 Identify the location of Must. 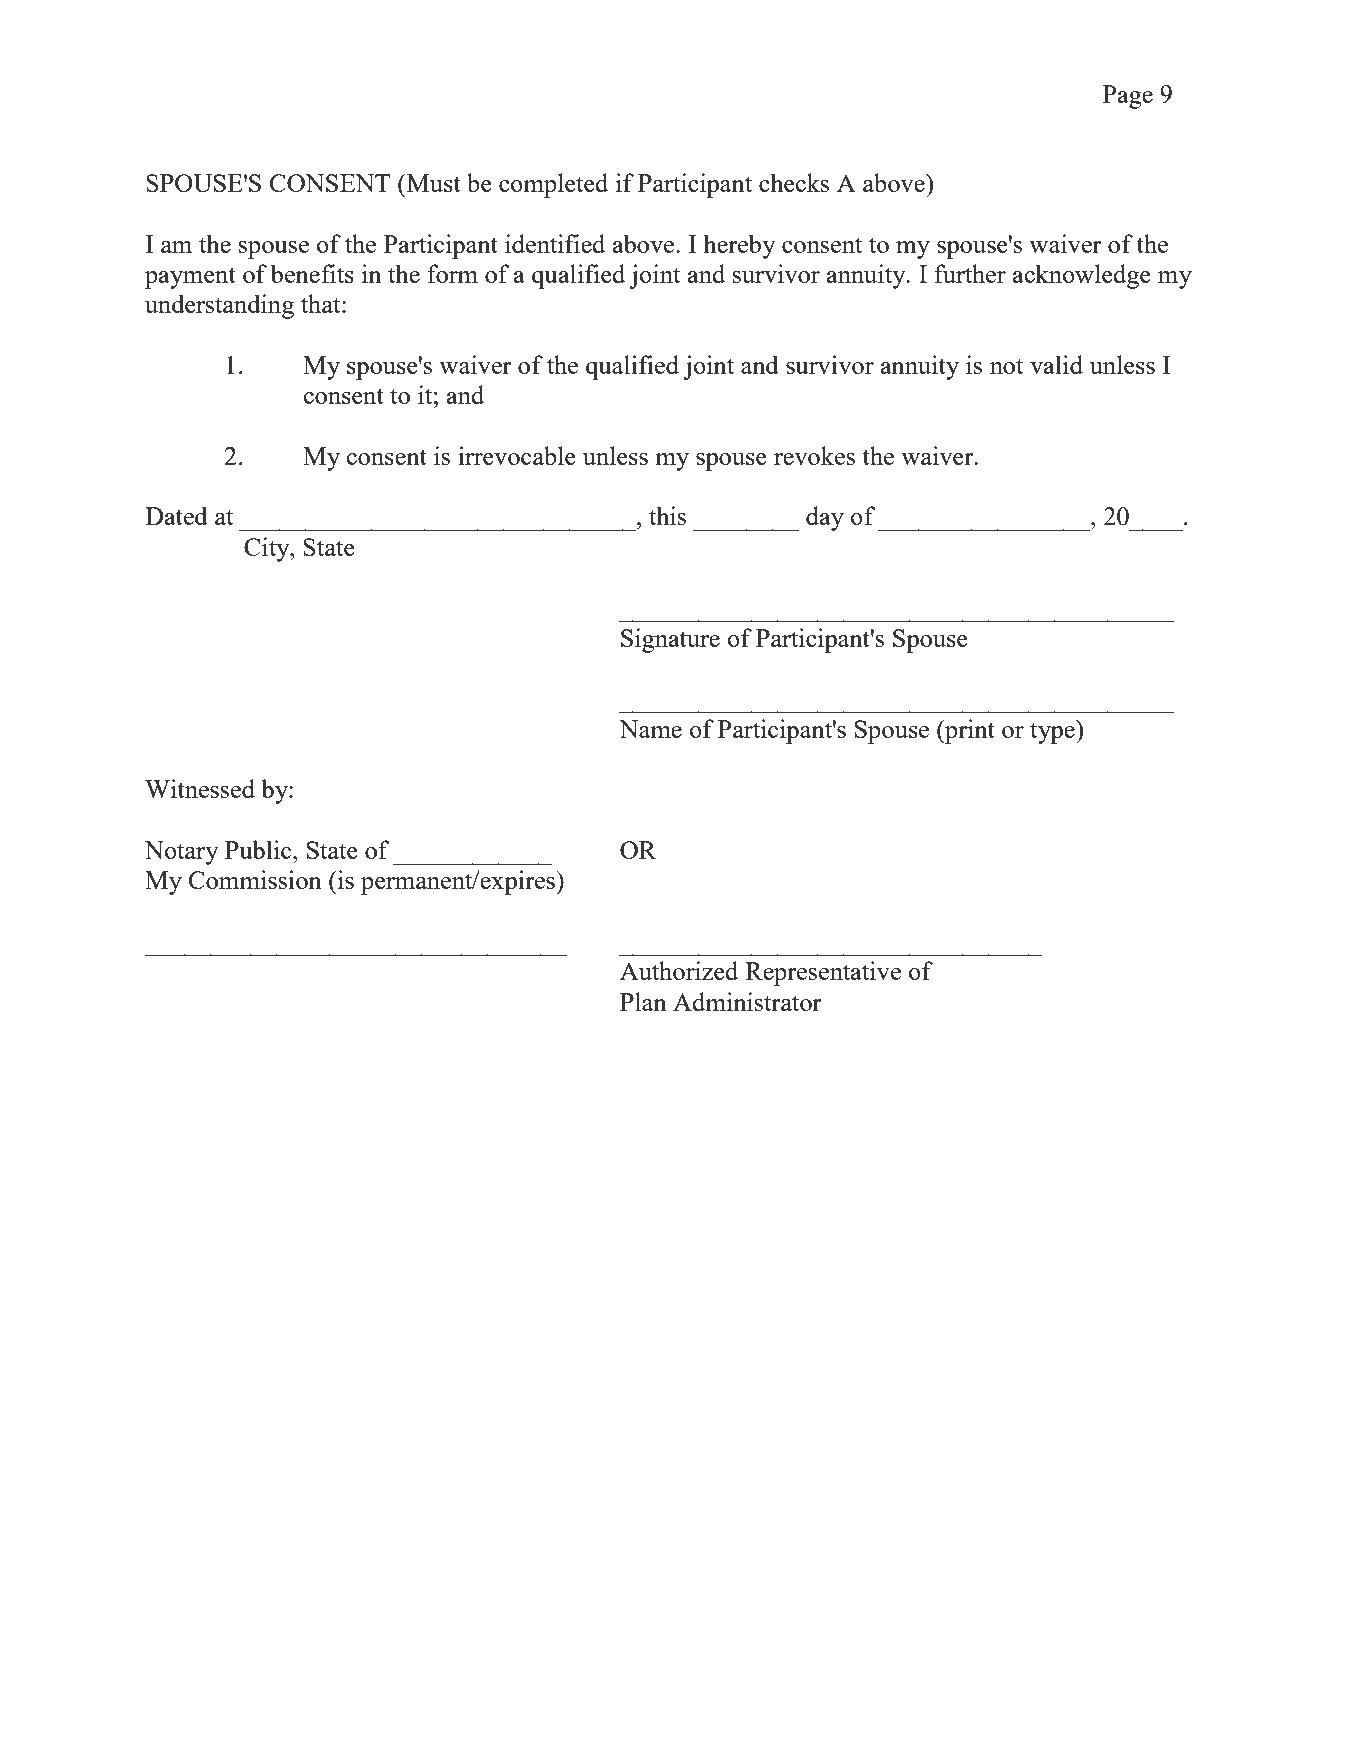
(432, 182).
